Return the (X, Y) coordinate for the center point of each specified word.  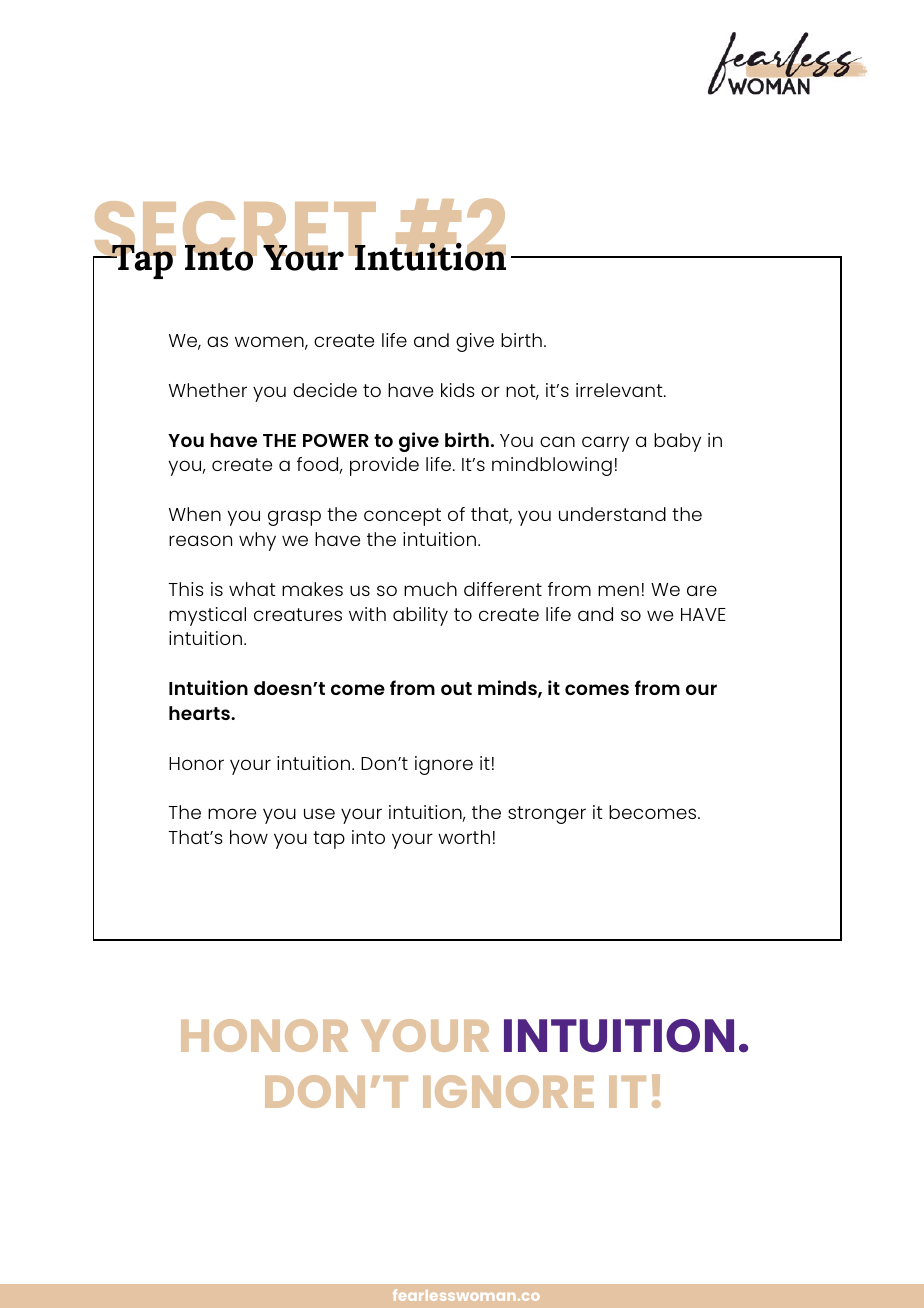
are (702, 590)
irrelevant (620, 390)
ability (420, 616)
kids (458, 390)
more (232, 813)
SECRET (236, 230)
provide (384, 466)
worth (464, 837)
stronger (547, 815)
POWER (336, 440)
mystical (207, 616)
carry (605, 444)
